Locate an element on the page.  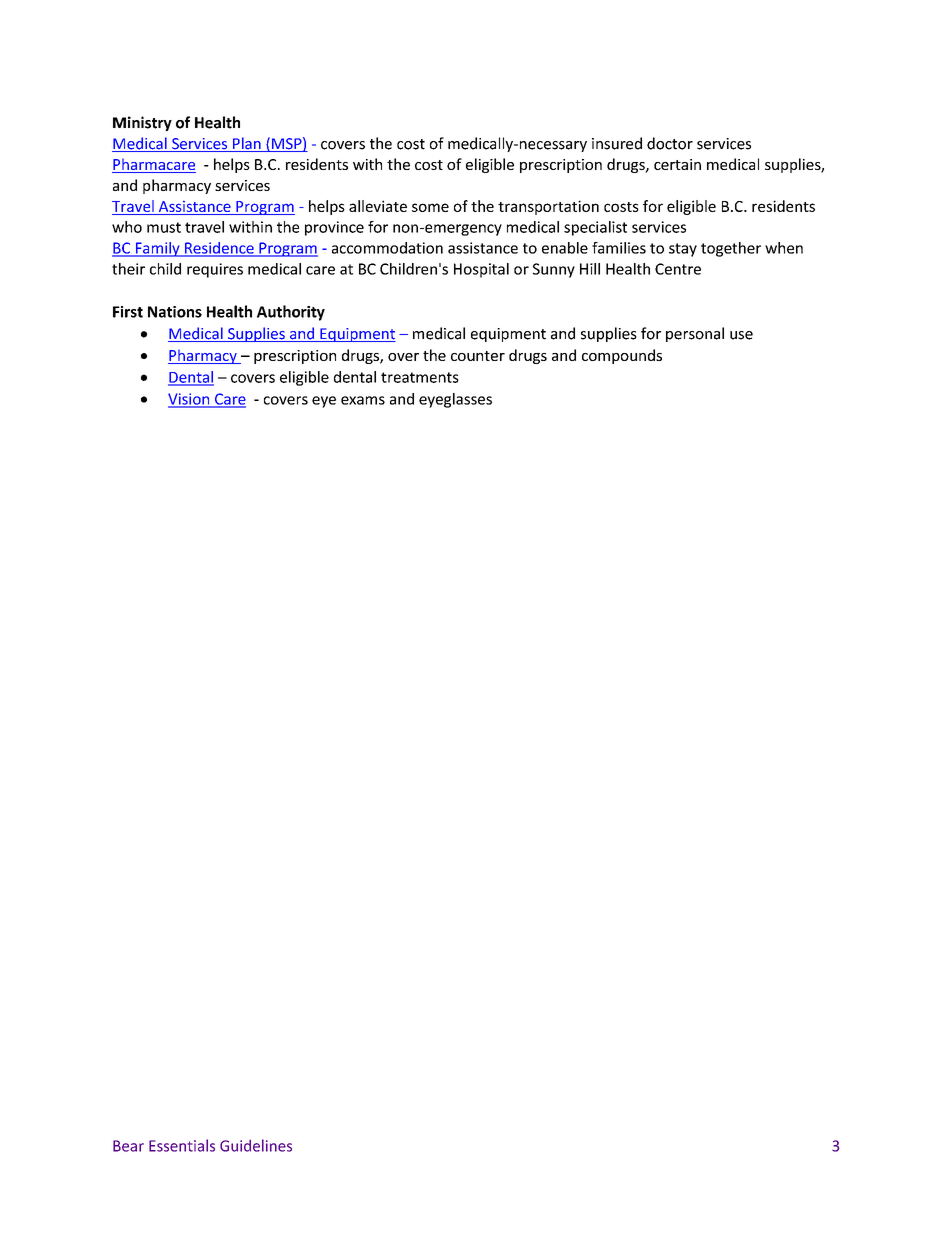
exams is located at coordinates (363, 400).
